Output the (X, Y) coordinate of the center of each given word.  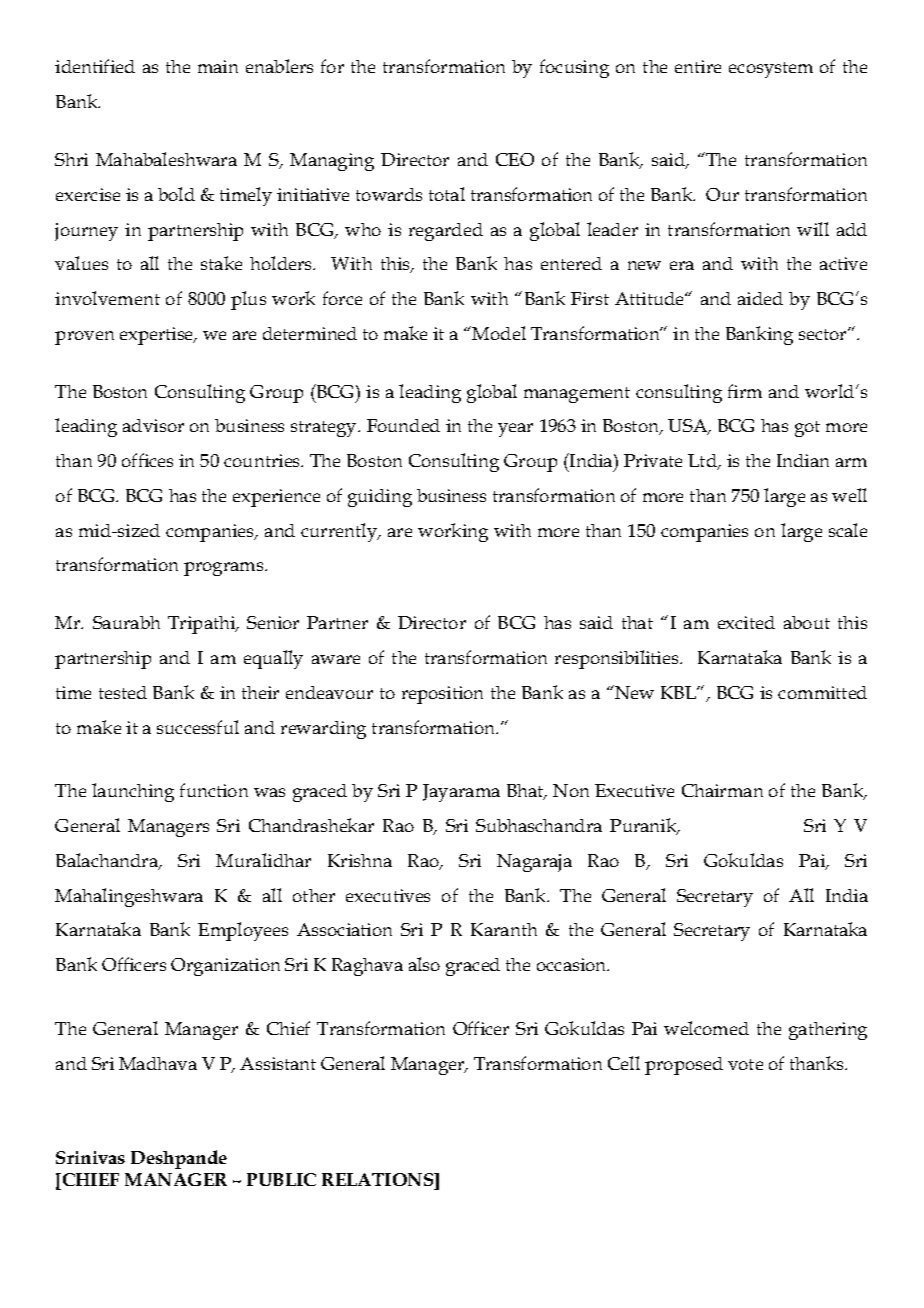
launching (133, 792)
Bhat (526, 792)
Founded (403, 425)
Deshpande (179, 1159)
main (218, 66)
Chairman (722, 790)
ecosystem (771, 70)
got (807, 429)
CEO (515, 159)
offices (147, 460)
